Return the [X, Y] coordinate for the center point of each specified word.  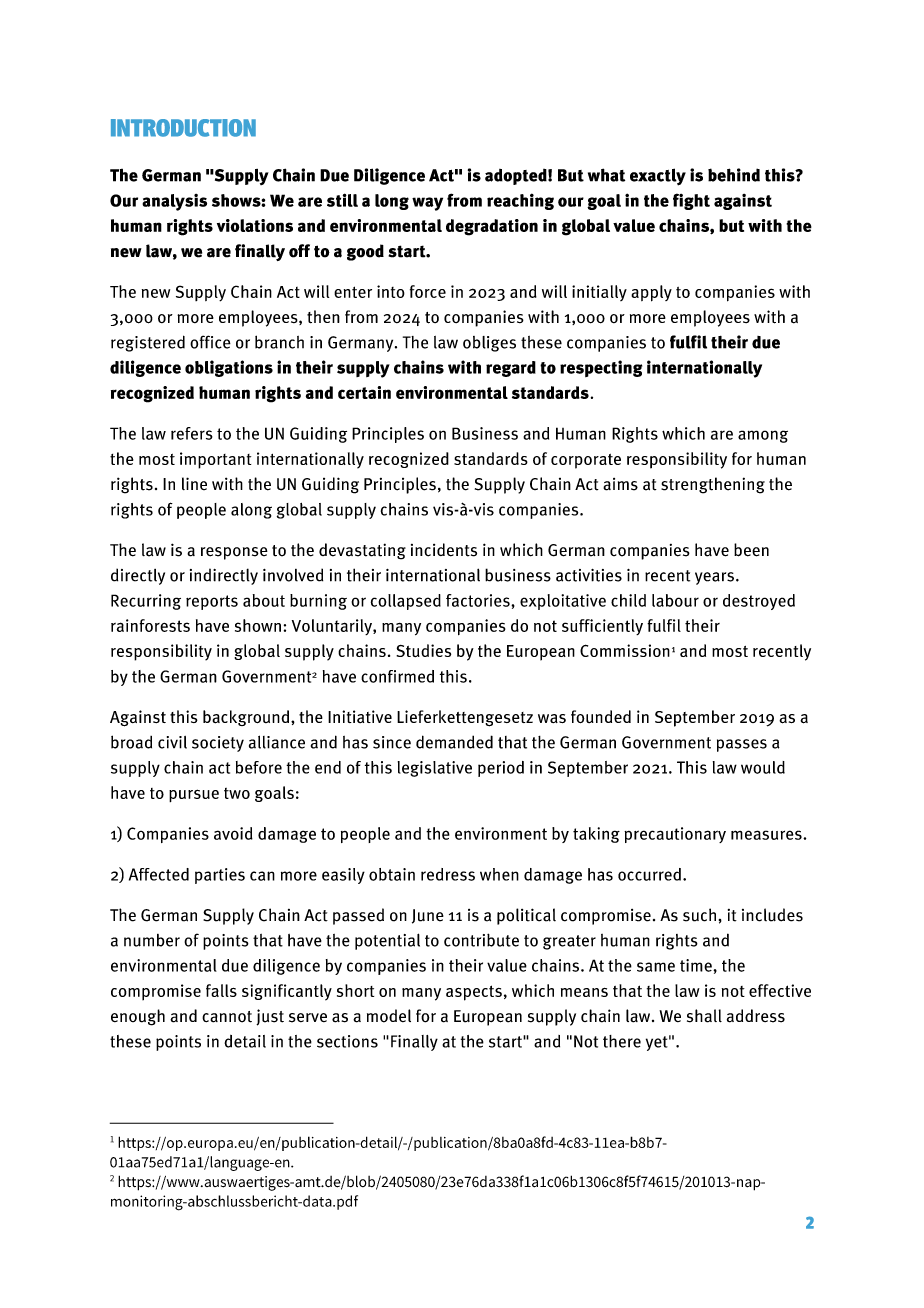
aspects [474, 993]
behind [734, 175]
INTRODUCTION [183, 128]
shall [704, 1016]
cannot [227, 1017]
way [427, 204]
